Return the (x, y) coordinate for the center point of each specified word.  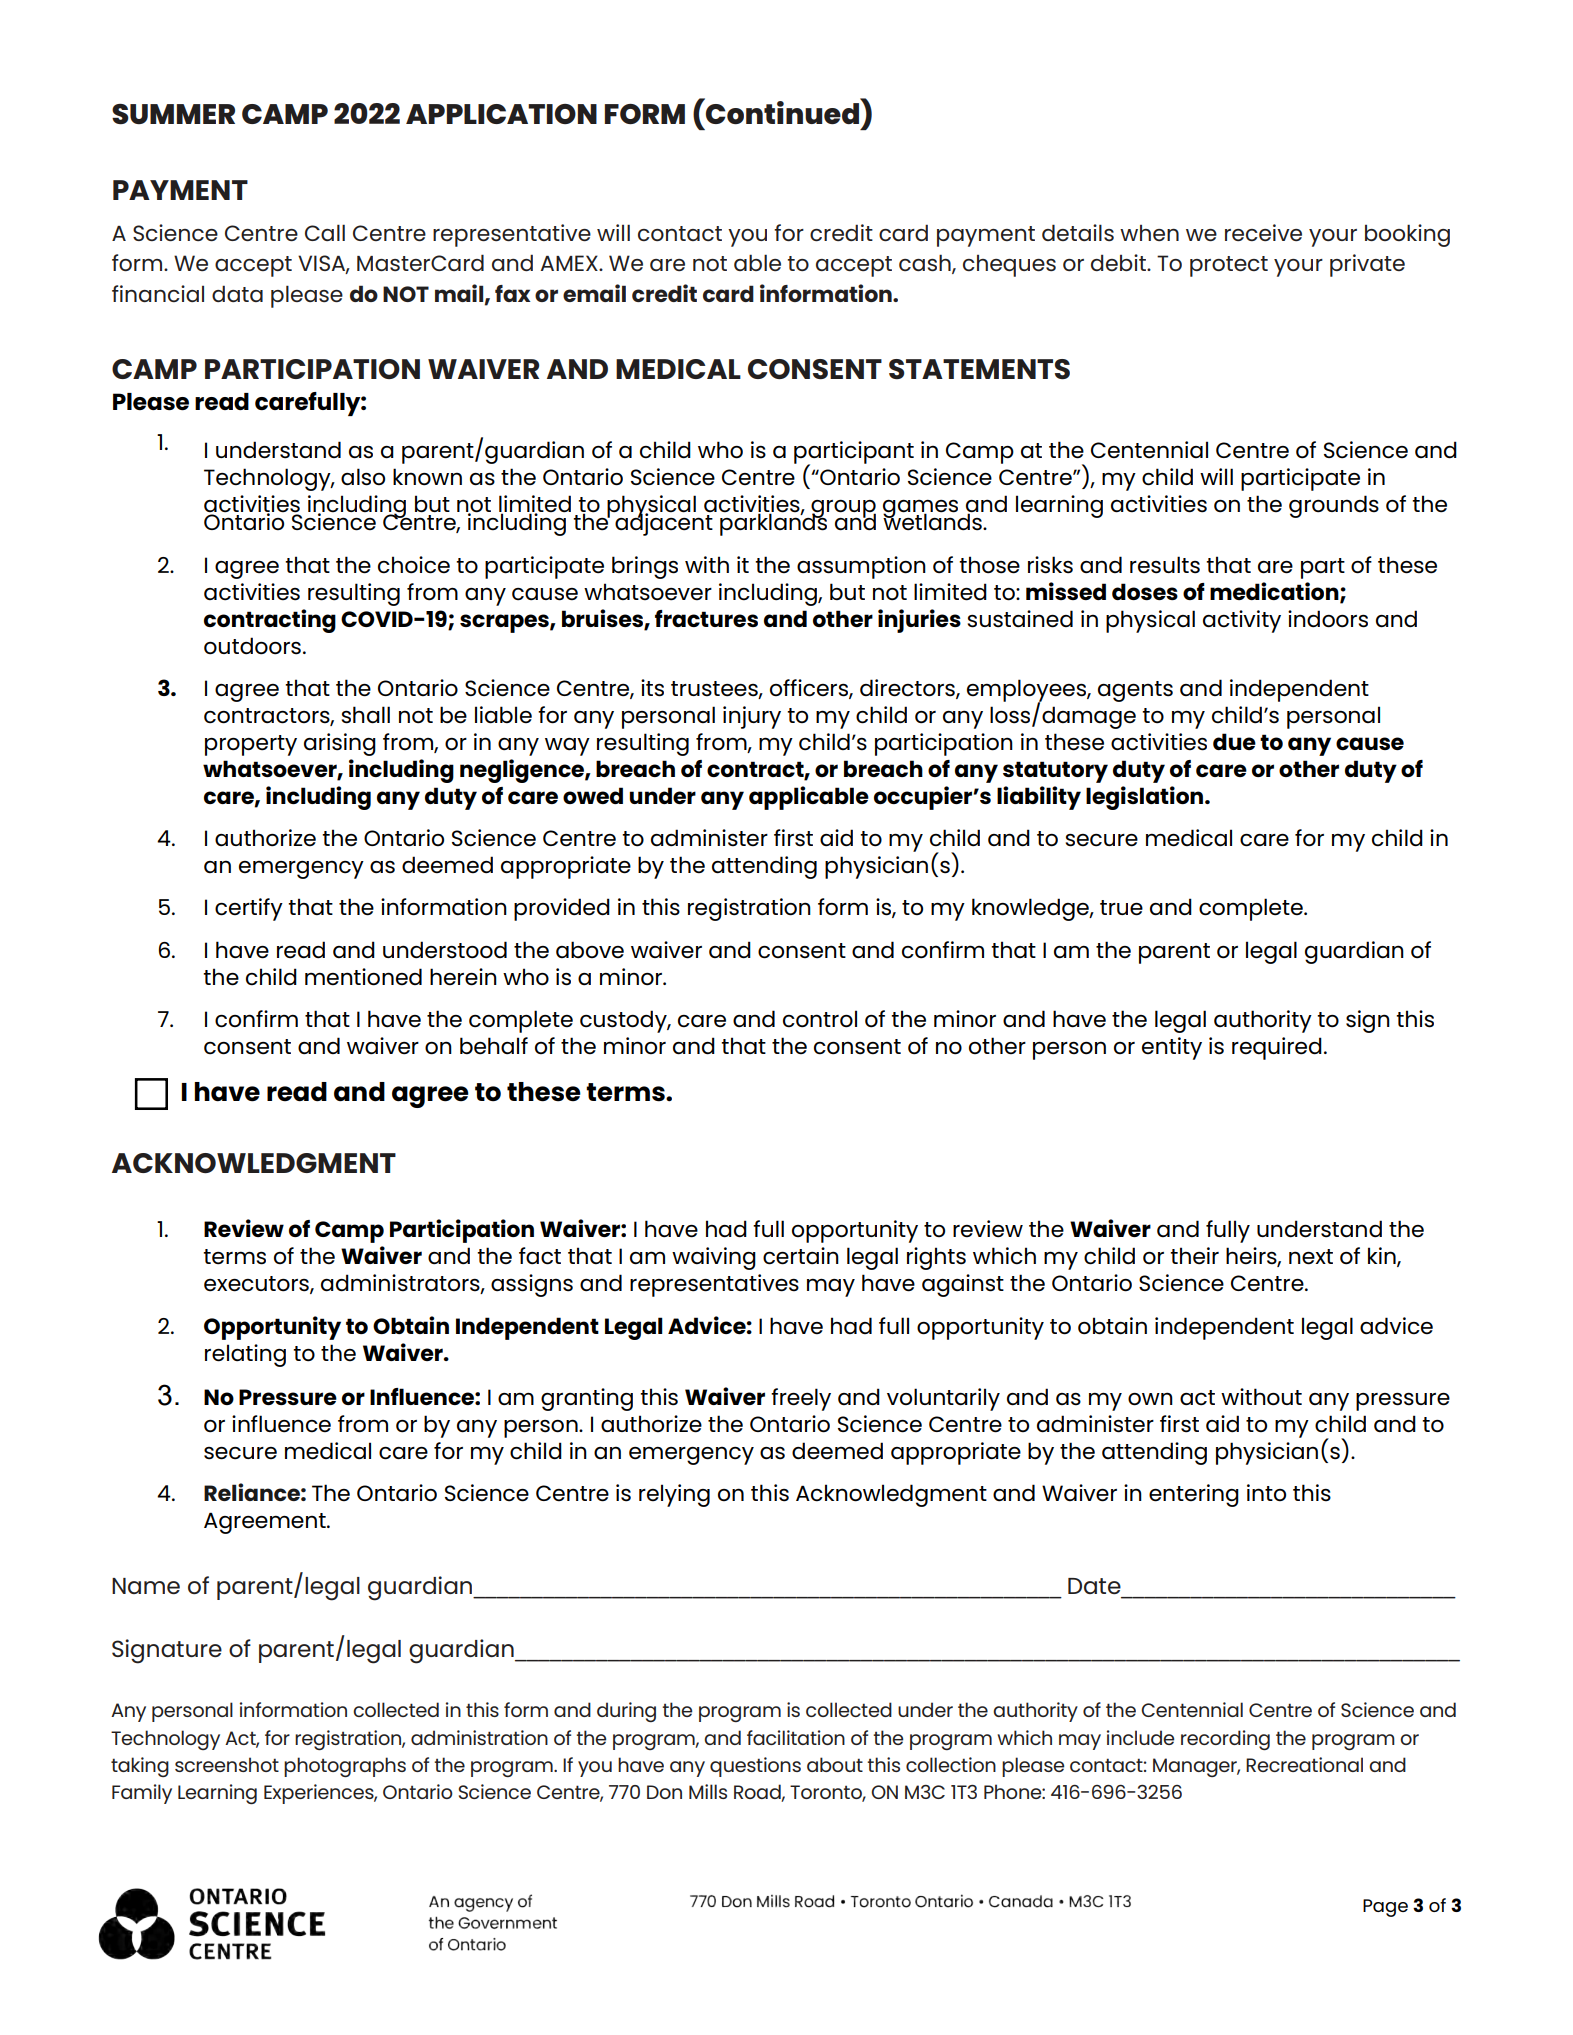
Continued (782, 111)
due (1234, 741)
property (251, 745)
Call (325, 232)
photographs (345, 1767)
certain (801, 1256)
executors (257, 1285)
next (1311, 1257)
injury (752, 717)
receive (1263, 232)
